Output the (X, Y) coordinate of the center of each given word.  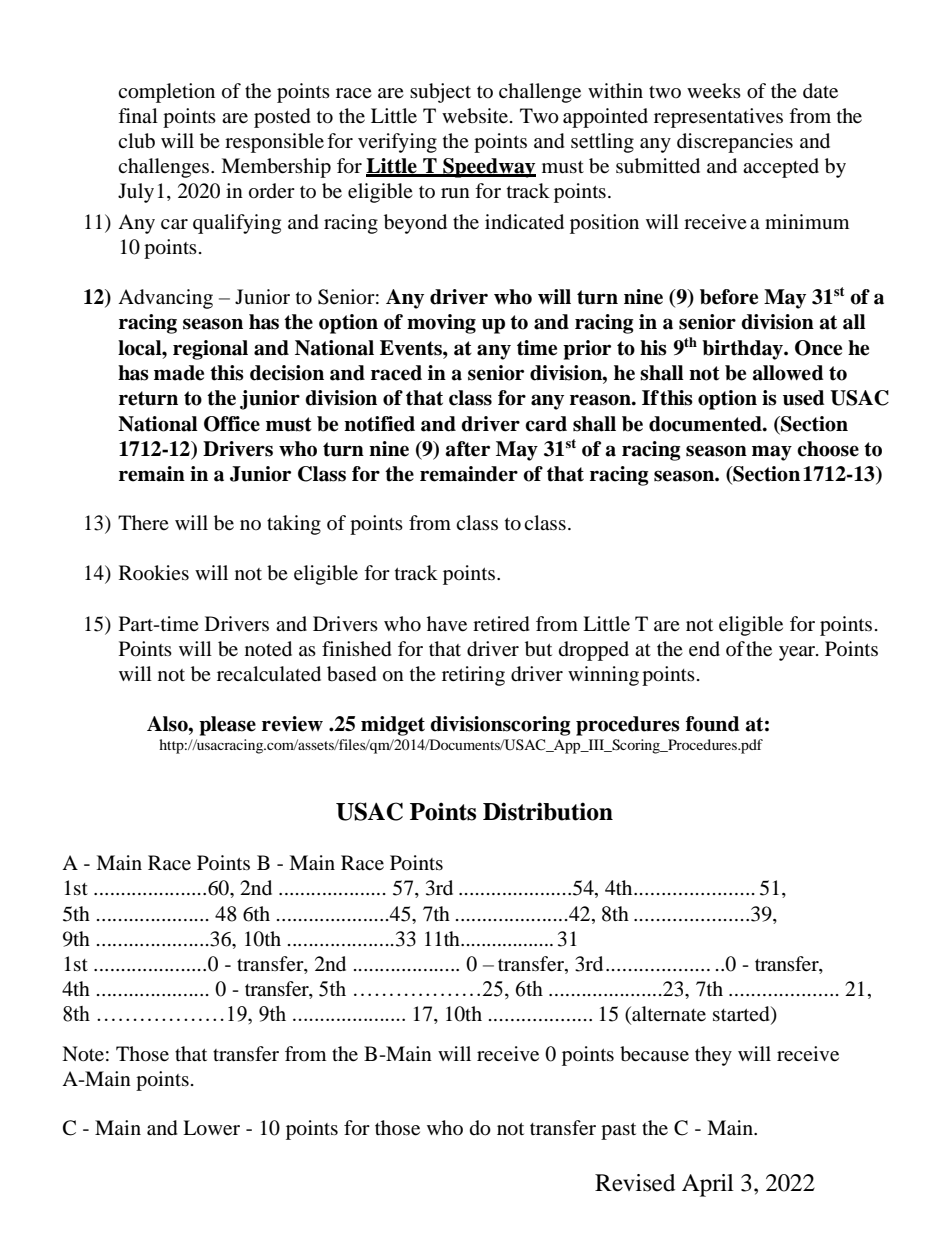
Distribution (548, 811)
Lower (211, 1128)
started (742, 1015)
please (227, 726)
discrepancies (735, 143)
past (618, 1131)
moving (441, 324)
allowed (788, 373)
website (476, 116)
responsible (274, 143)
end (704, 649)
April (708, 1185)
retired (501, 624)
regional (210, 350)
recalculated (269, 674)
